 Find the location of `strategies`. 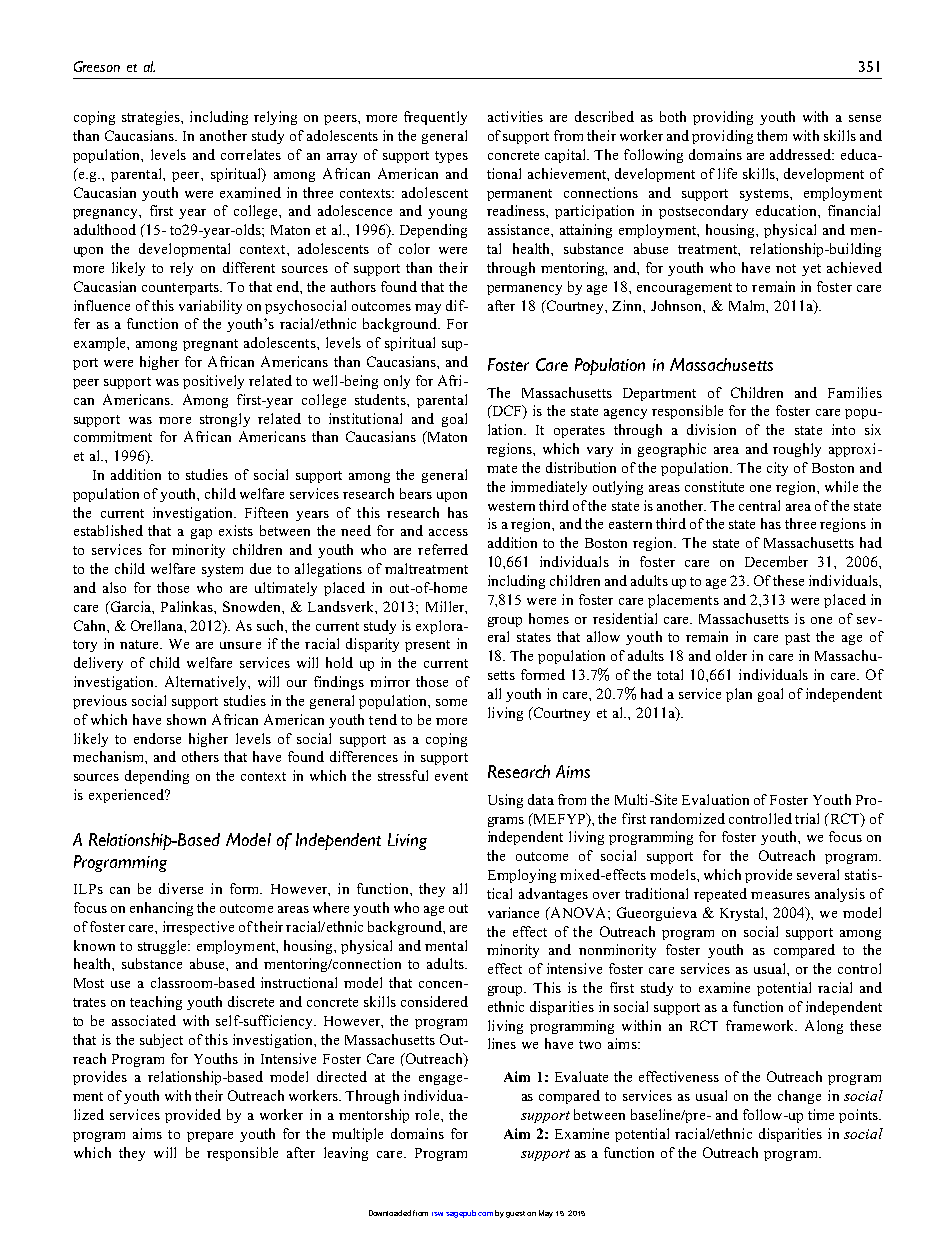

strategies is located at coordinates (152, 118).
